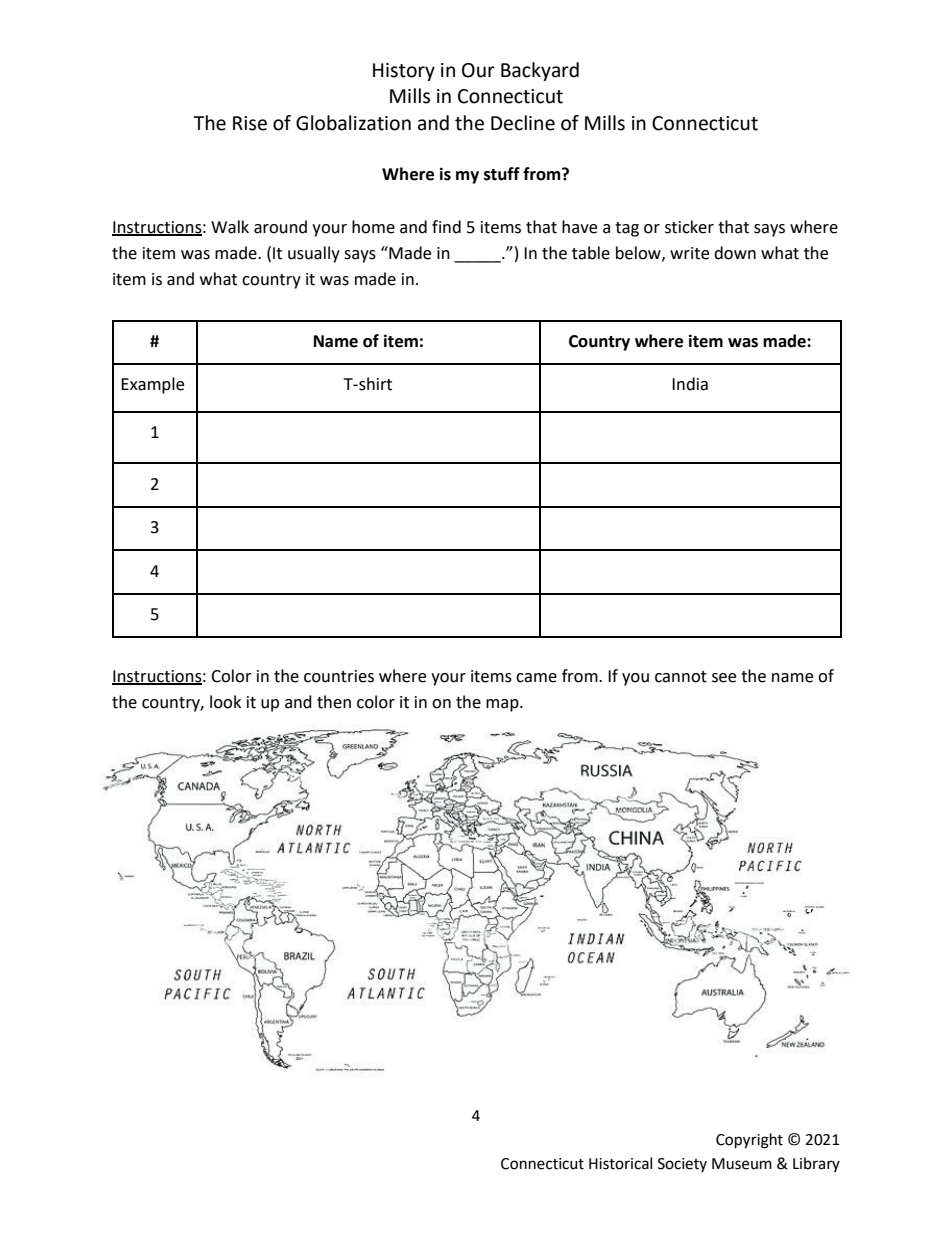  What do you see at coordinates (620, 1163) in the page?
I see `Historical` at bounding box center [620, 1163].
